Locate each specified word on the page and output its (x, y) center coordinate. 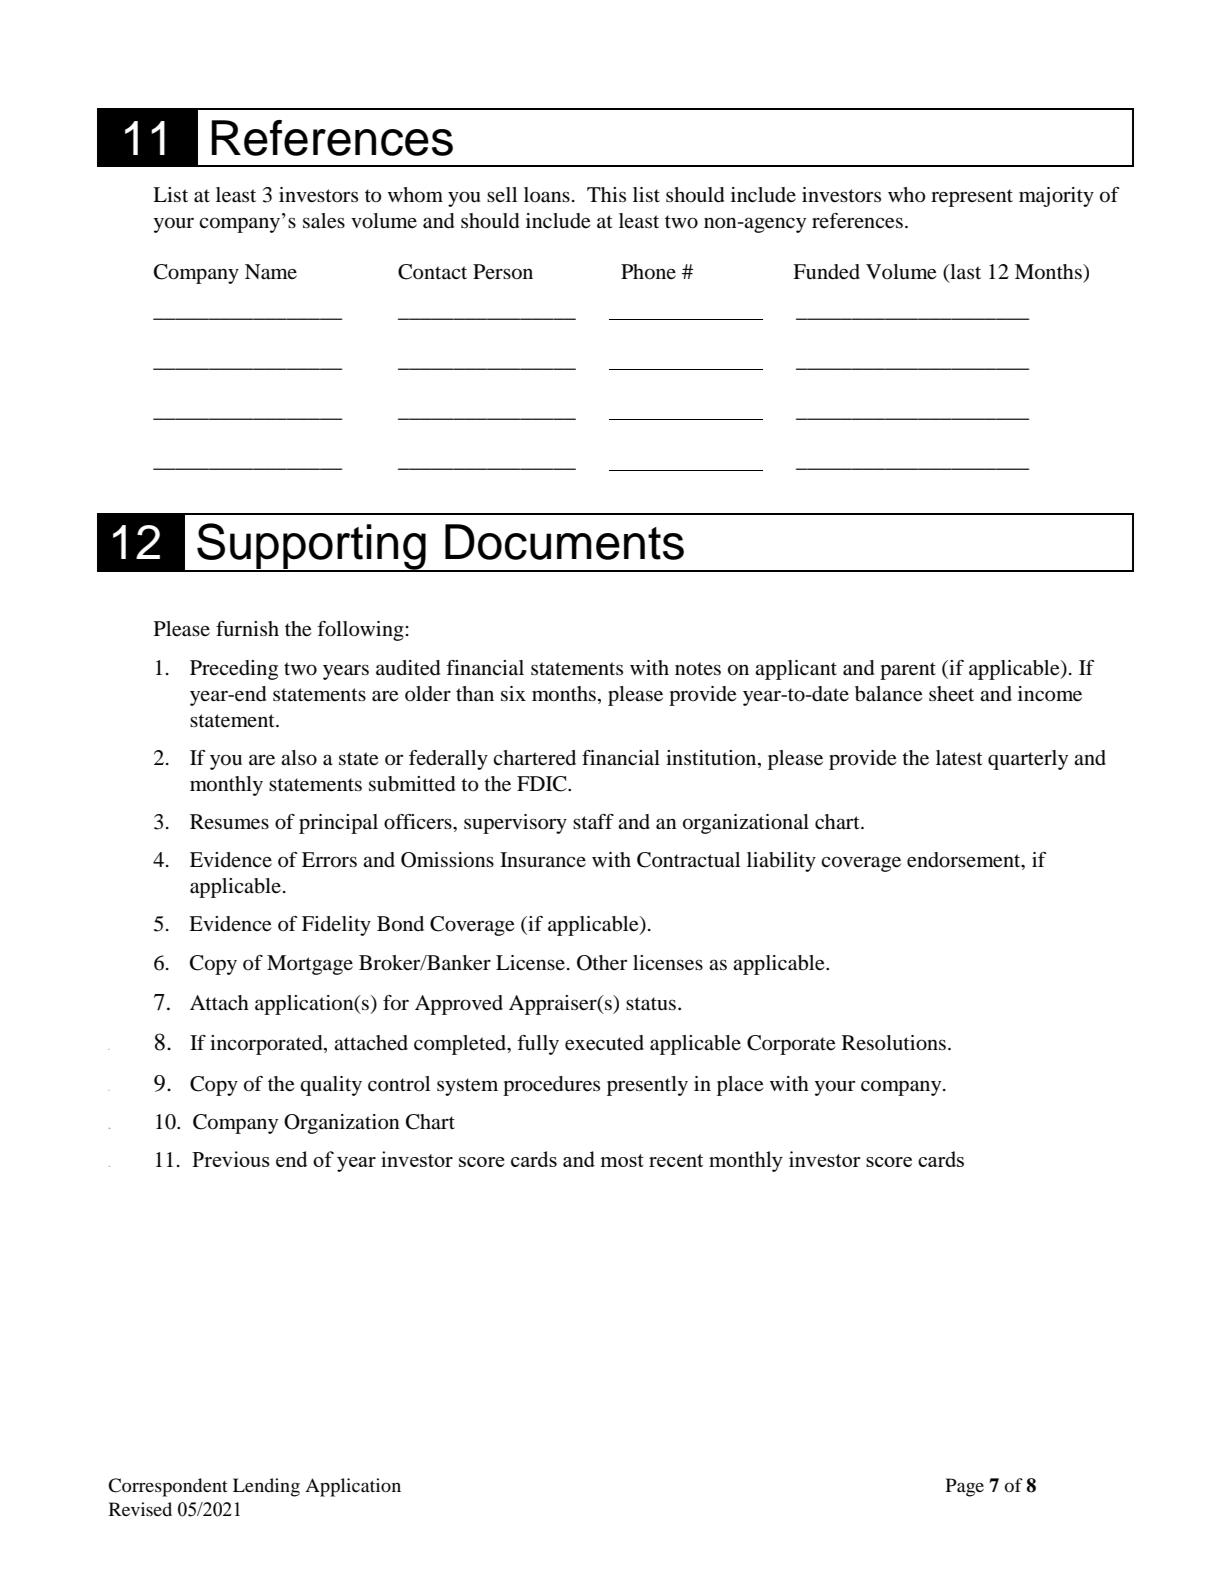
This (606, 194)
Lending (266, 1487)
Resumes (229, 822)
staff (593, 822)
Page (965, 1487)
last (964, 271)
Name (271, 272)
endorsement (965, 861)
